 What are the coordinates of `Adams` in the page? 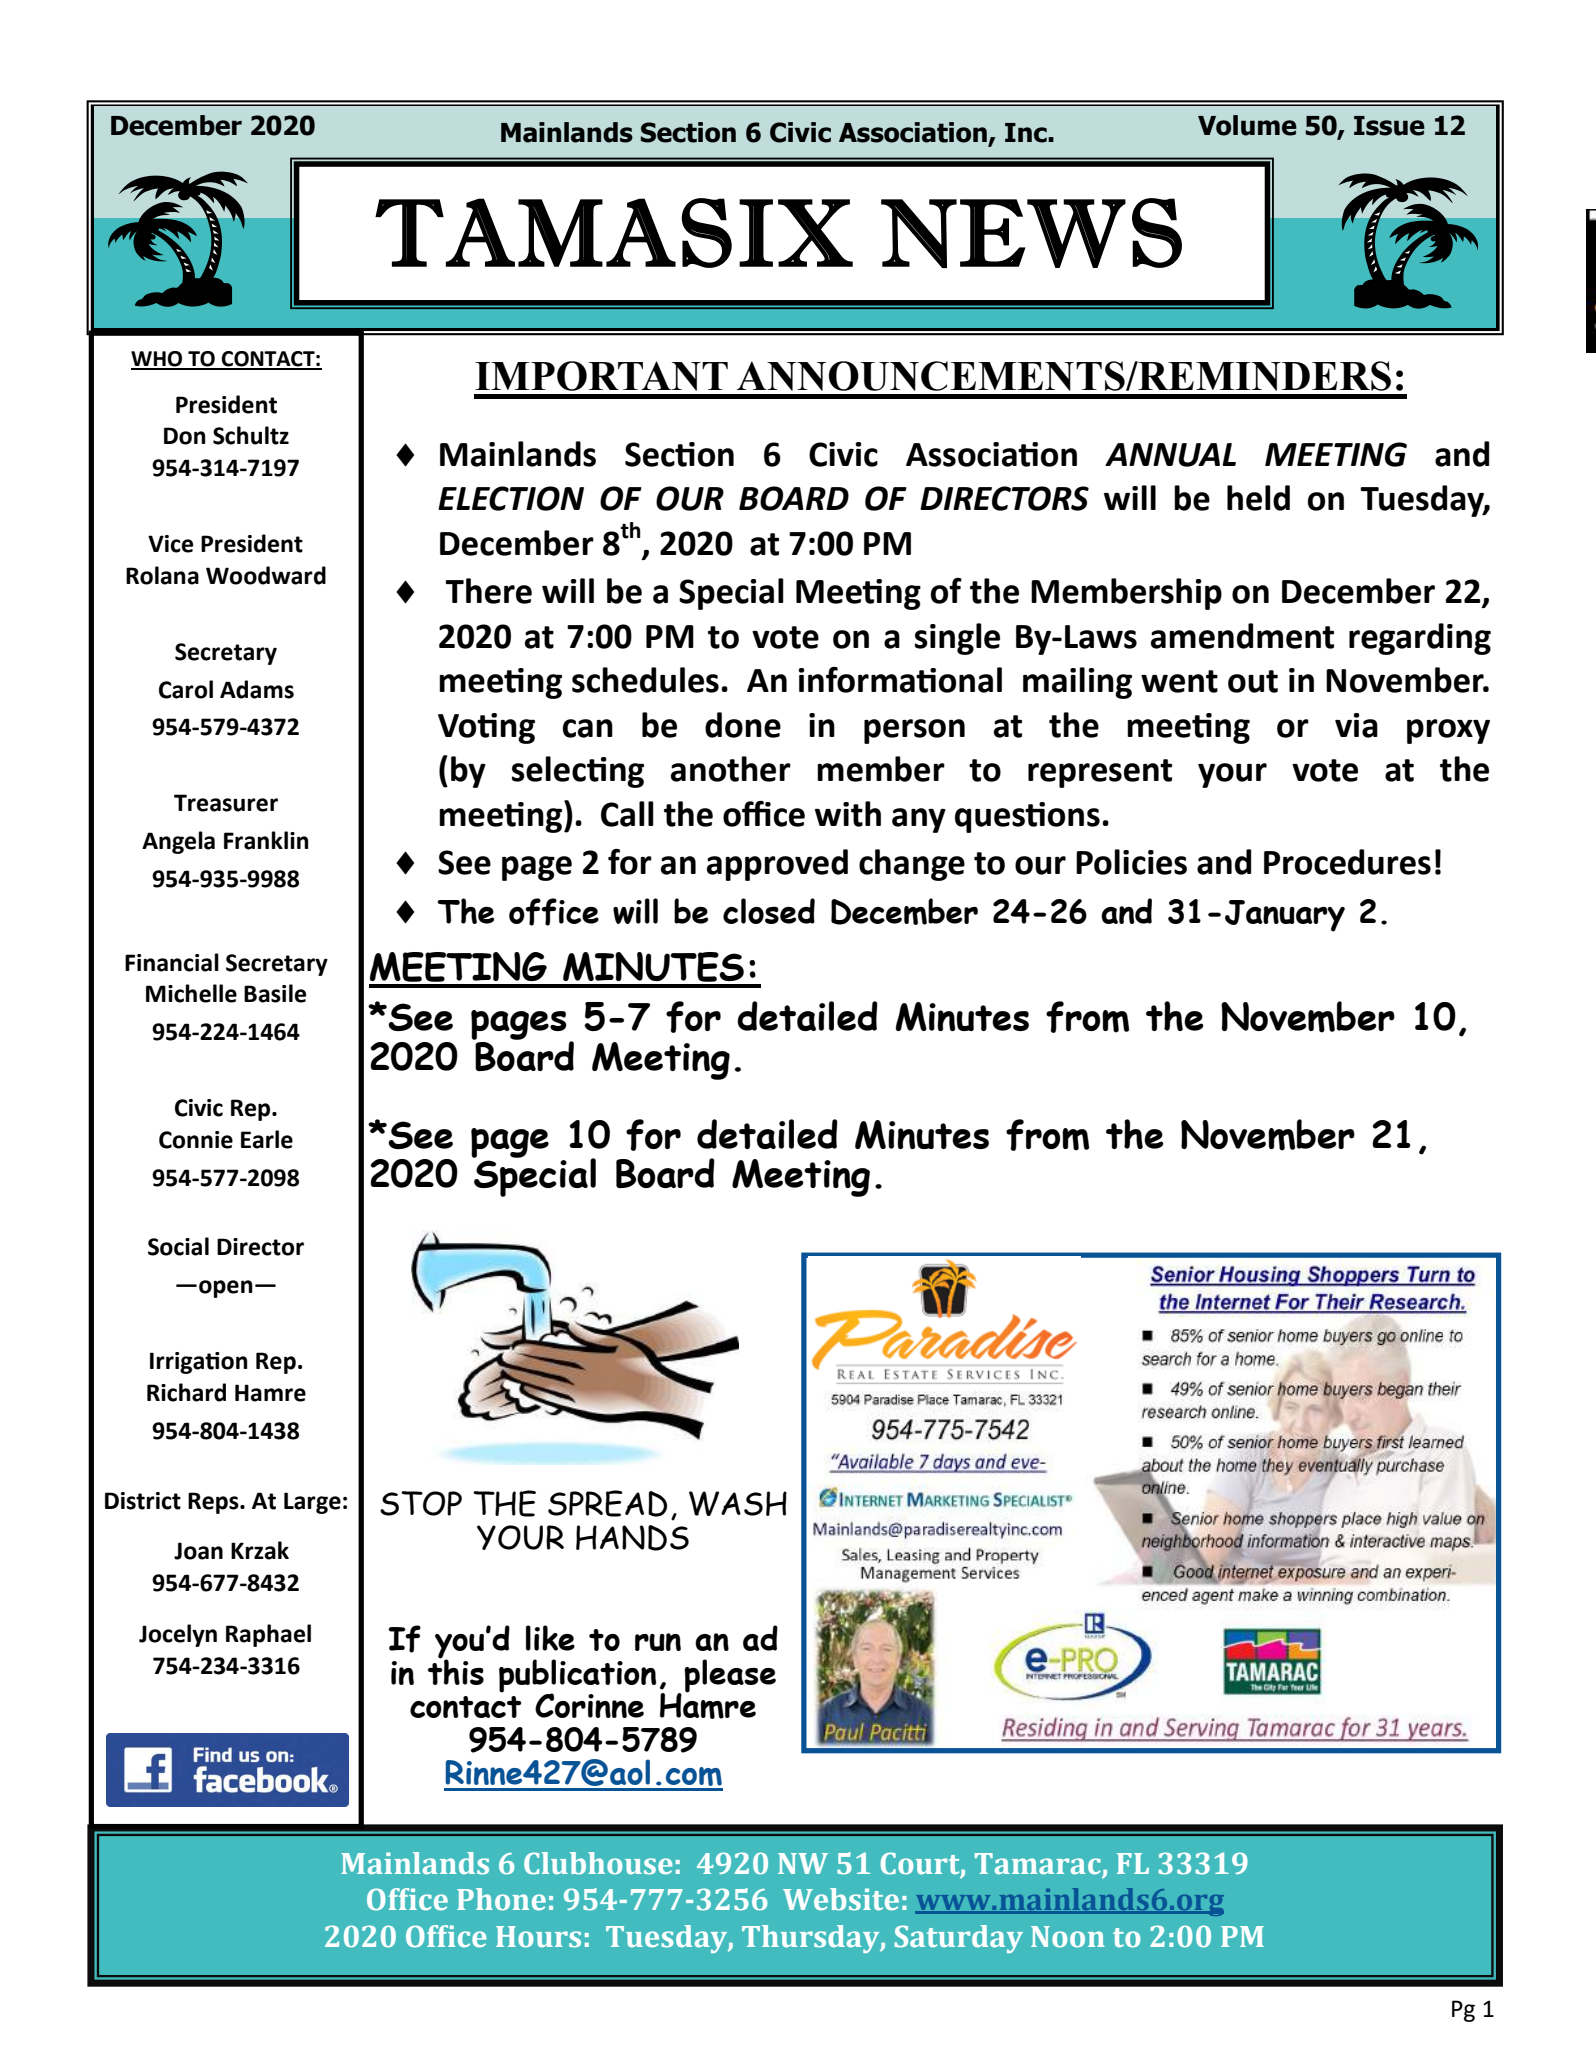 It's located at (257, 689).
